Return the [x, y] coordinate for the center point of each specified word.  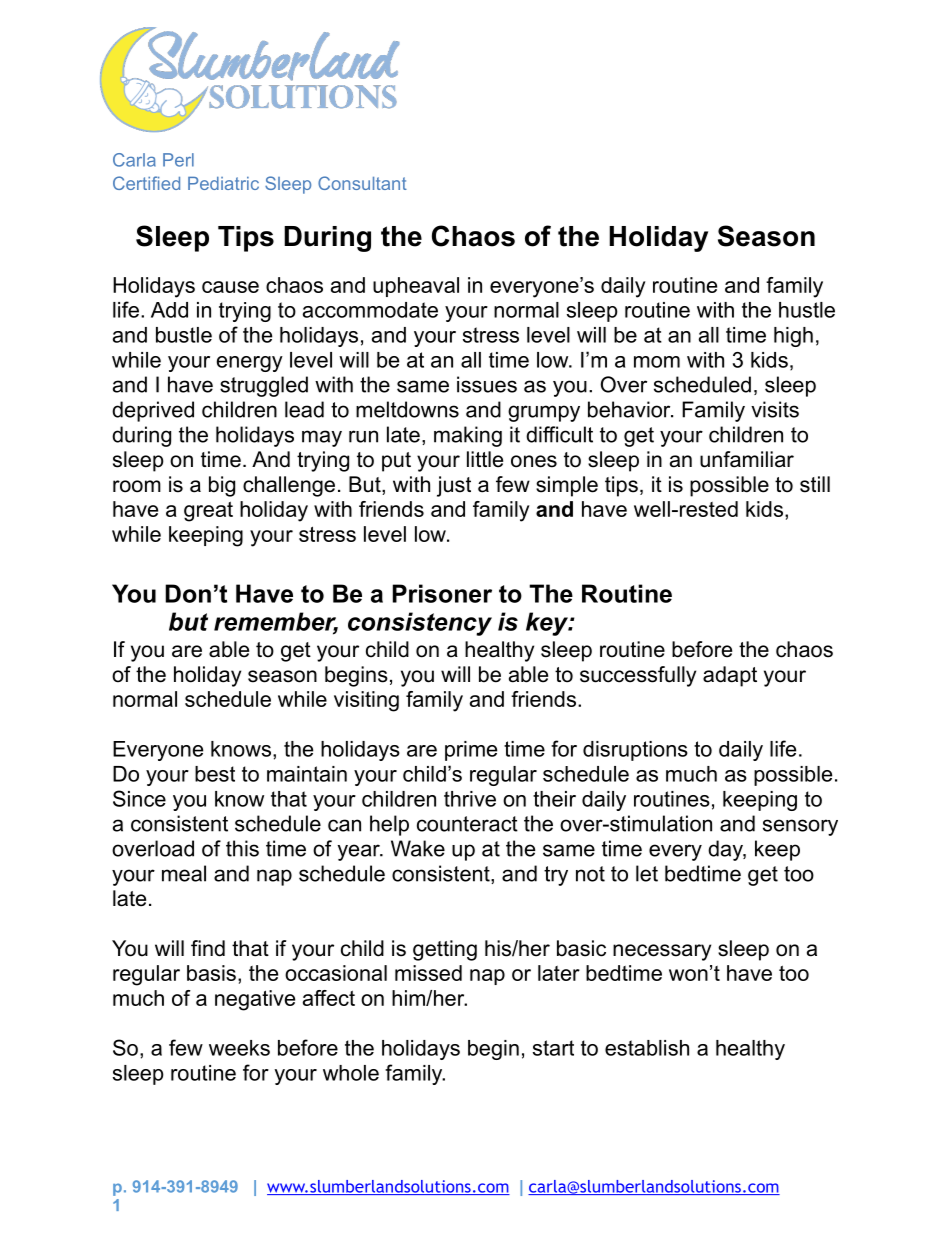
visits [775, 409]
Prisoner [442, 593]
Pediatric [223, 183]
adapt [730, 676]
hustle [807, 310]
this [242, 848]
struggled [264, 386]
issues [487, 384]
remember [276, 622]
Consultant [362, 183]
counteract [467, 824]
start [553, 1048]
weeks [239, 1048]
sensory [800, 827]
